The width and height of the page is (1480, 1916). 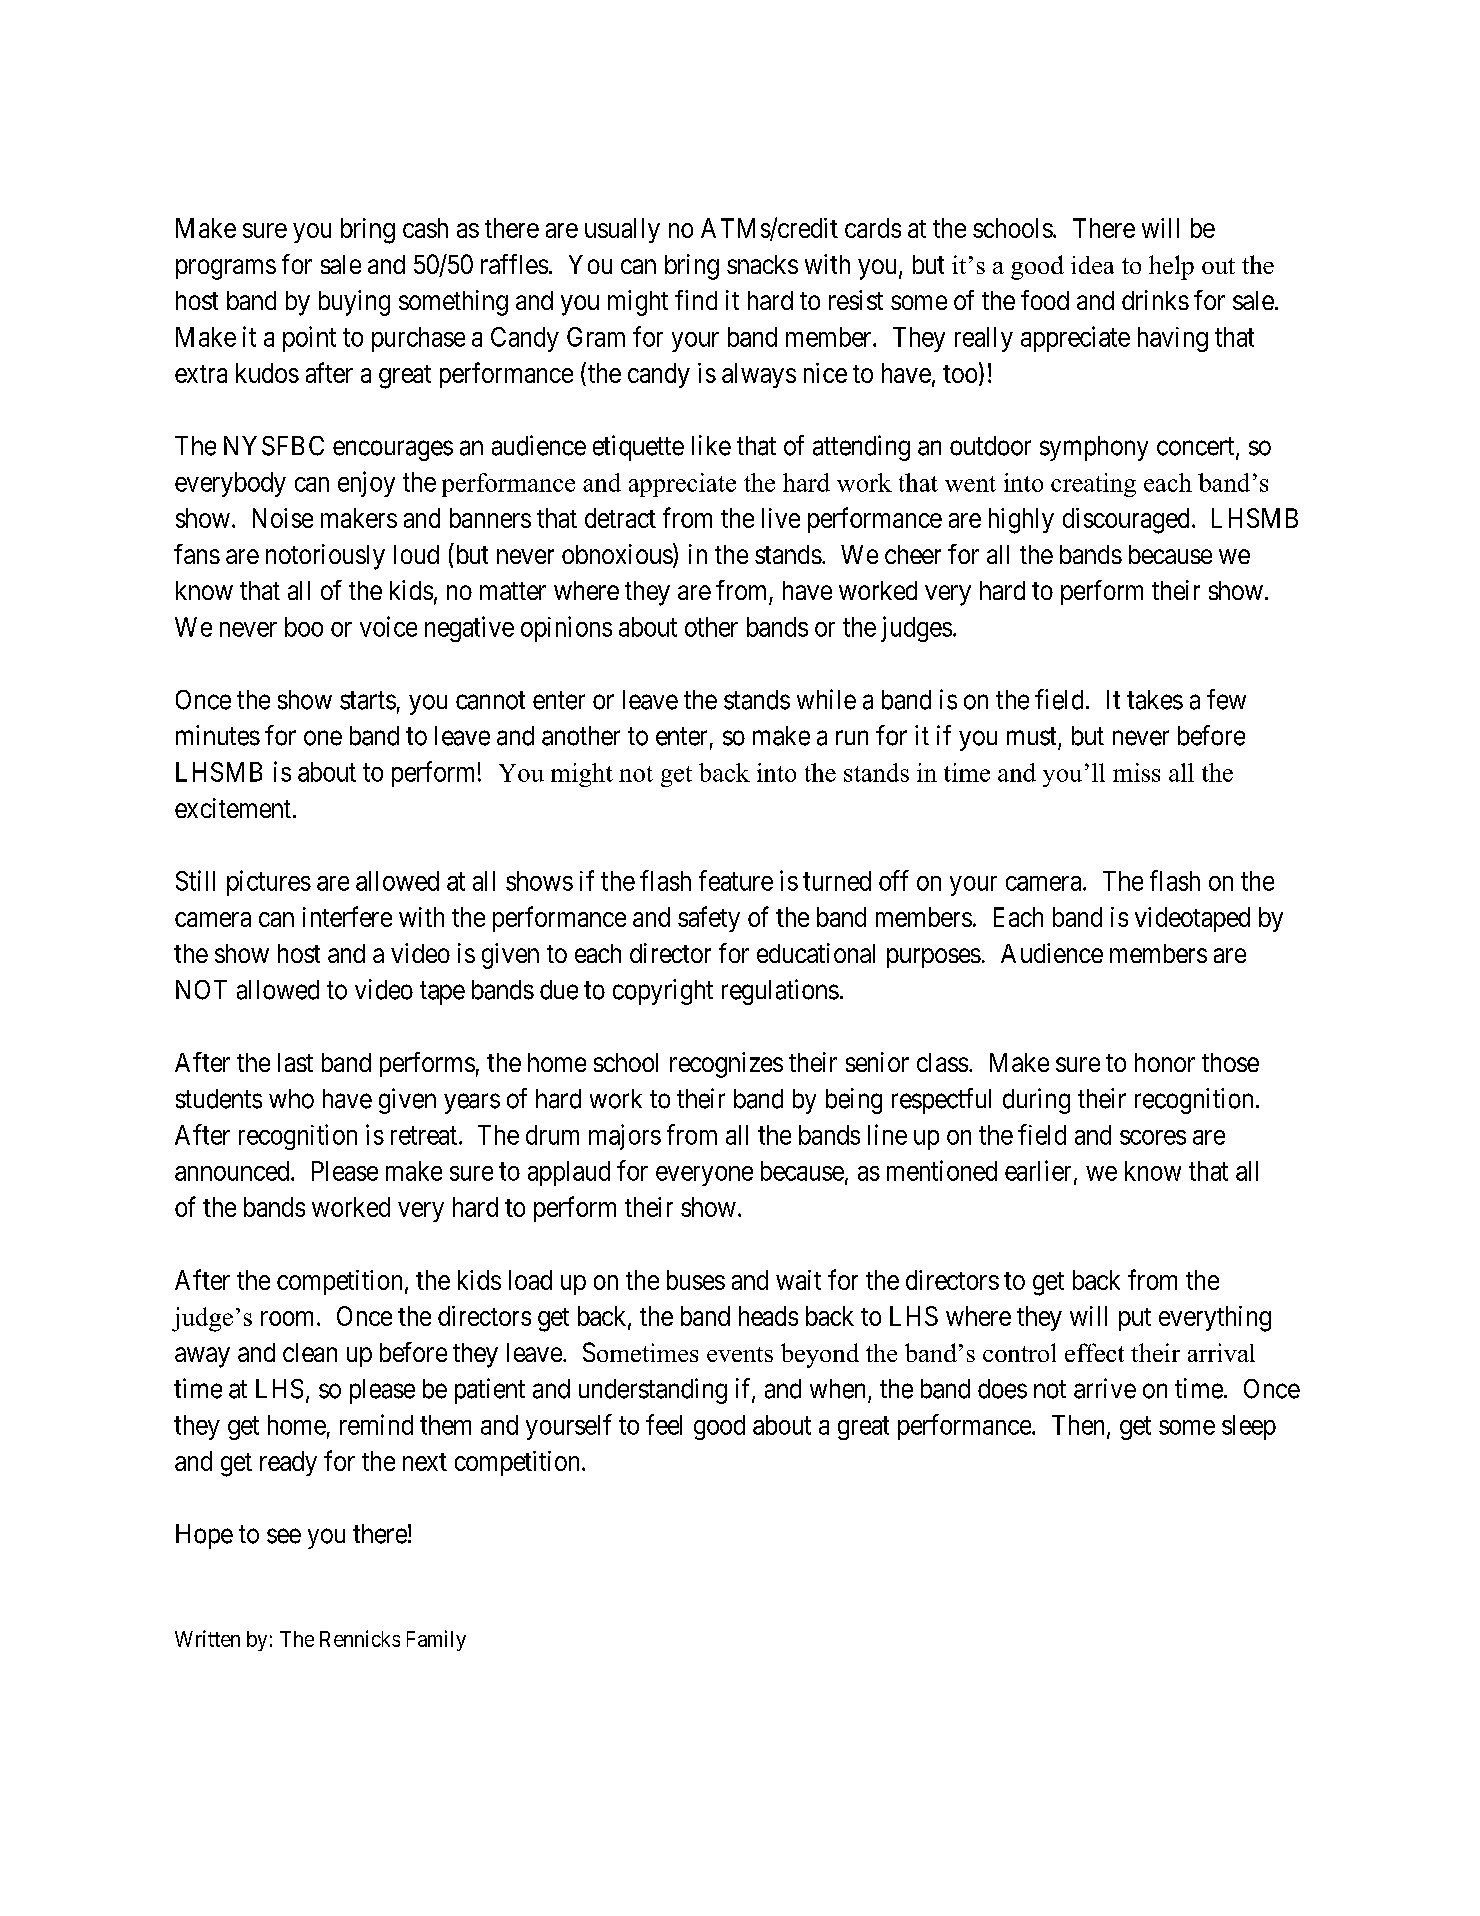 I want to click on buying, so click(x=354, y=303).
